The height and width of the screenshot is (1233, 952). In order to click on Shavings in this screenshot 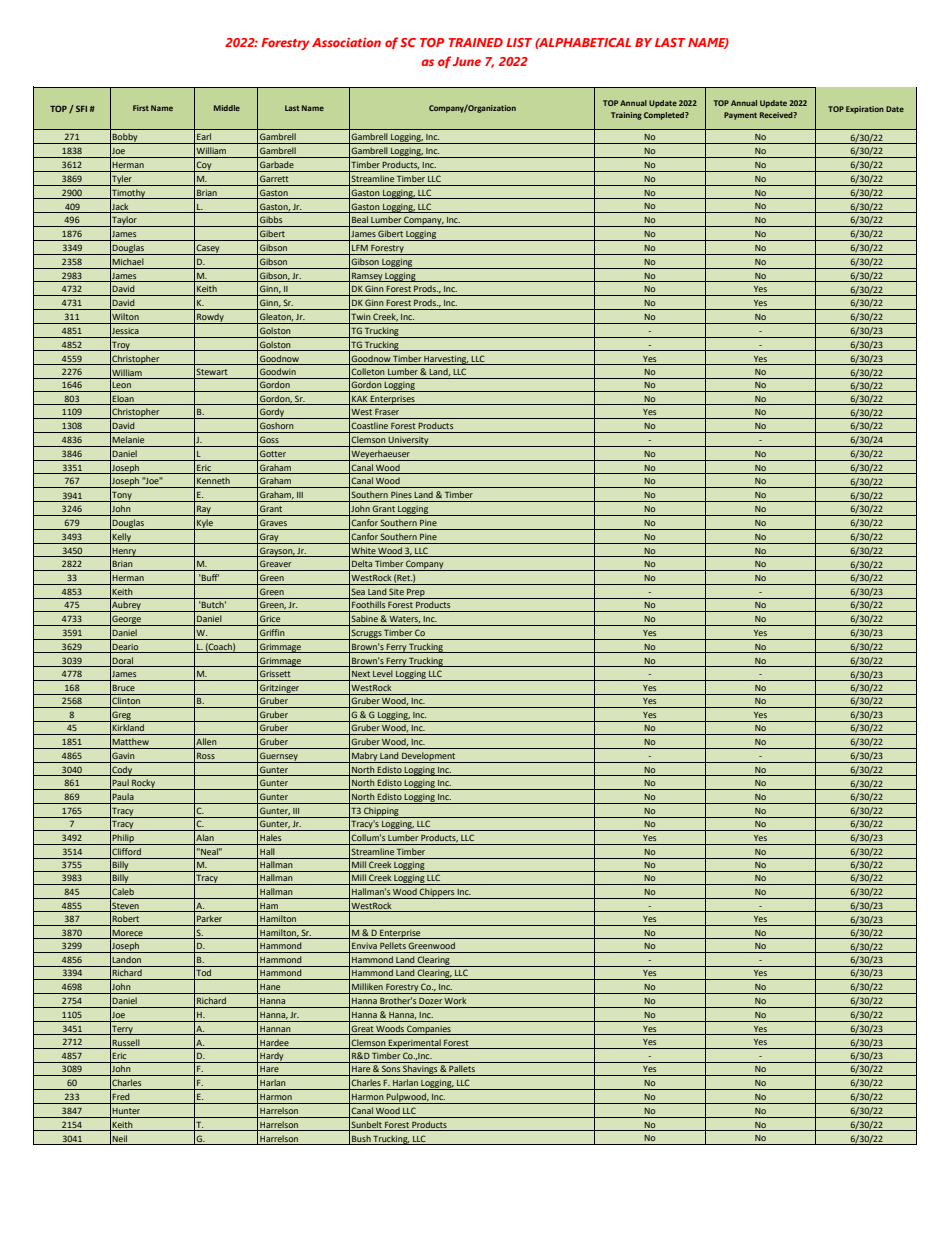, I will do `click(420, 1070)`.
